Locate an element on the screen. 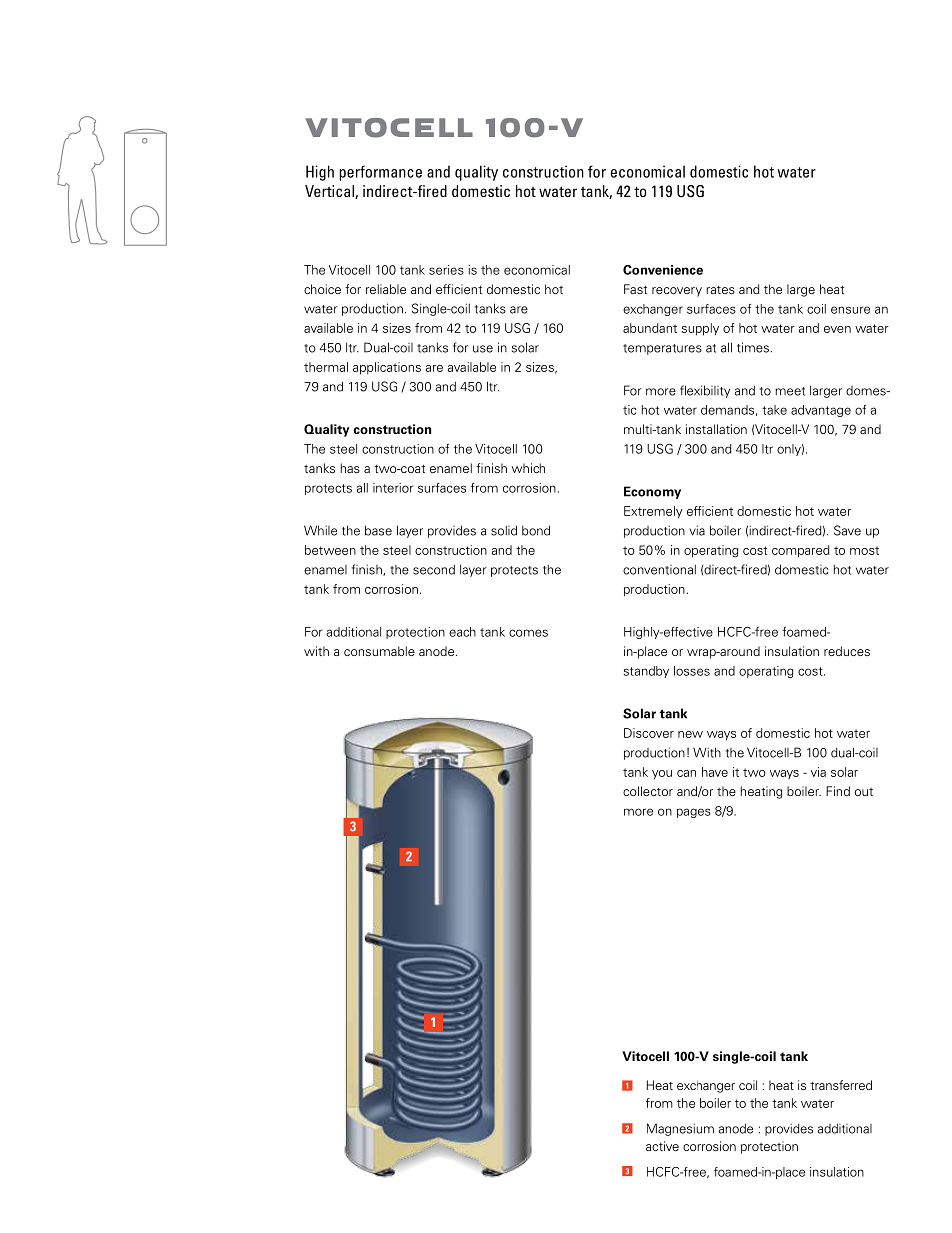  reduces is located at coordinates (847, 651).
